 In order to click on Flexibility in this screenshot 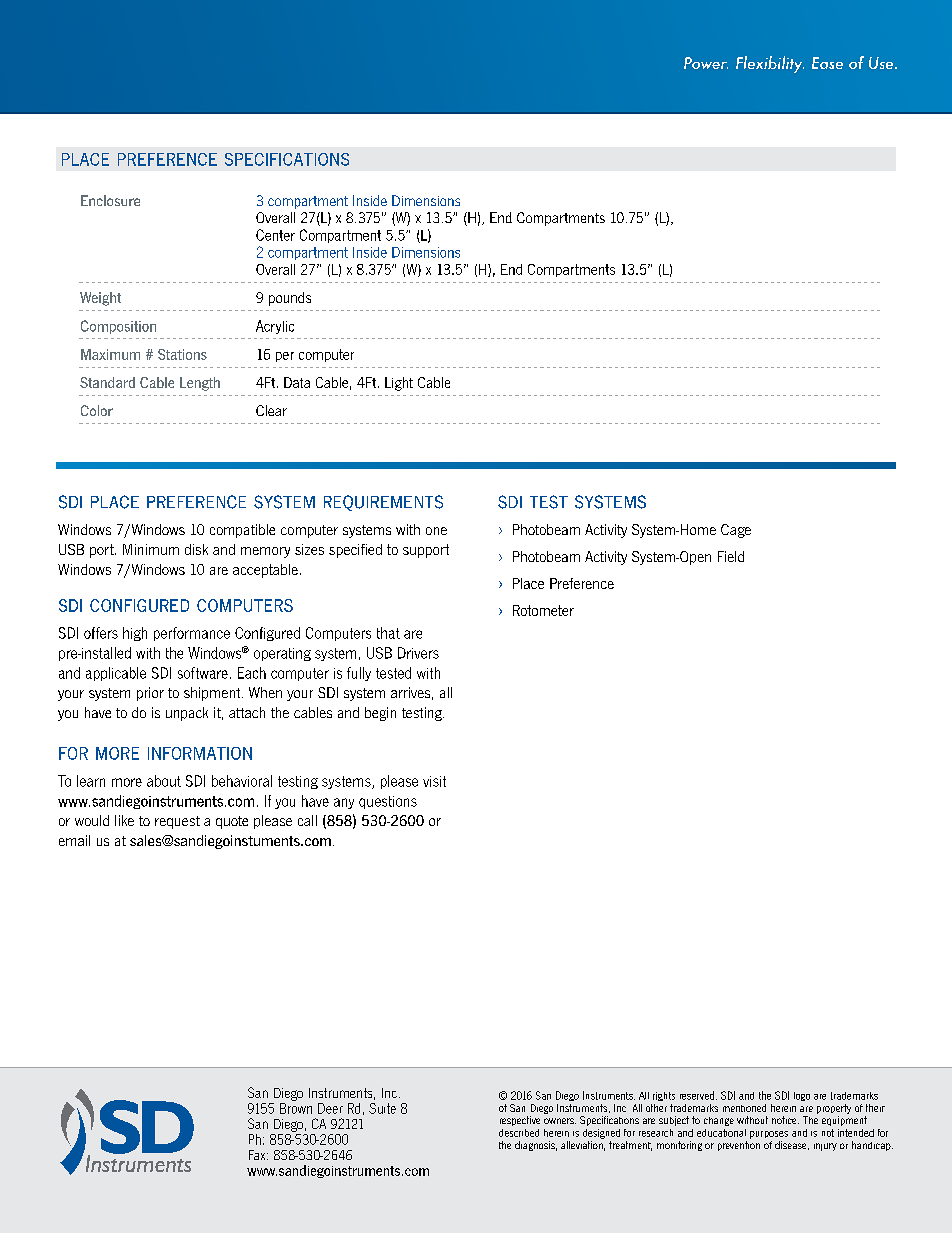, I will do `click(770, 64)`.
